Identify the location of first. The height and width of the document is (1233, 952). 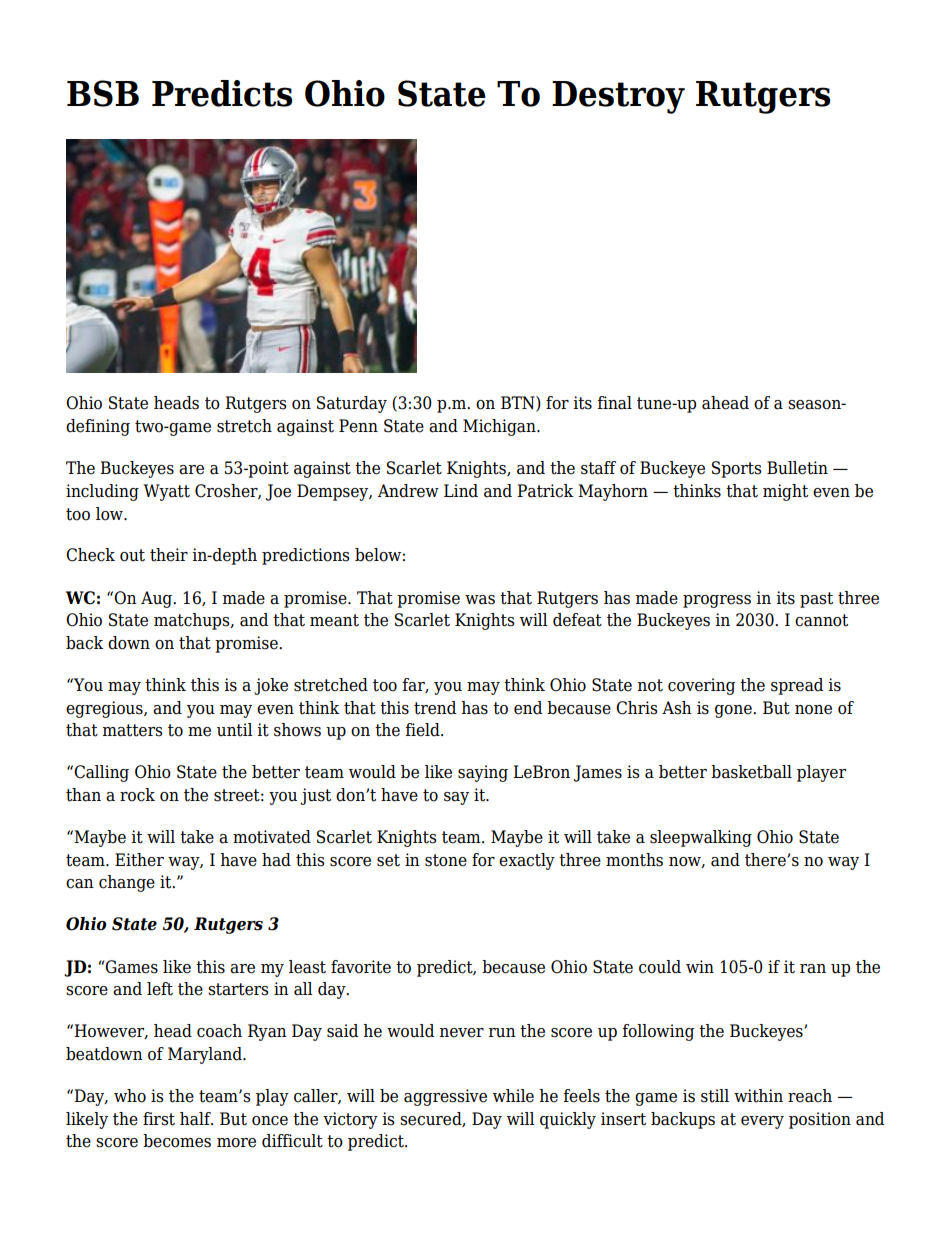
(159, 1119).
